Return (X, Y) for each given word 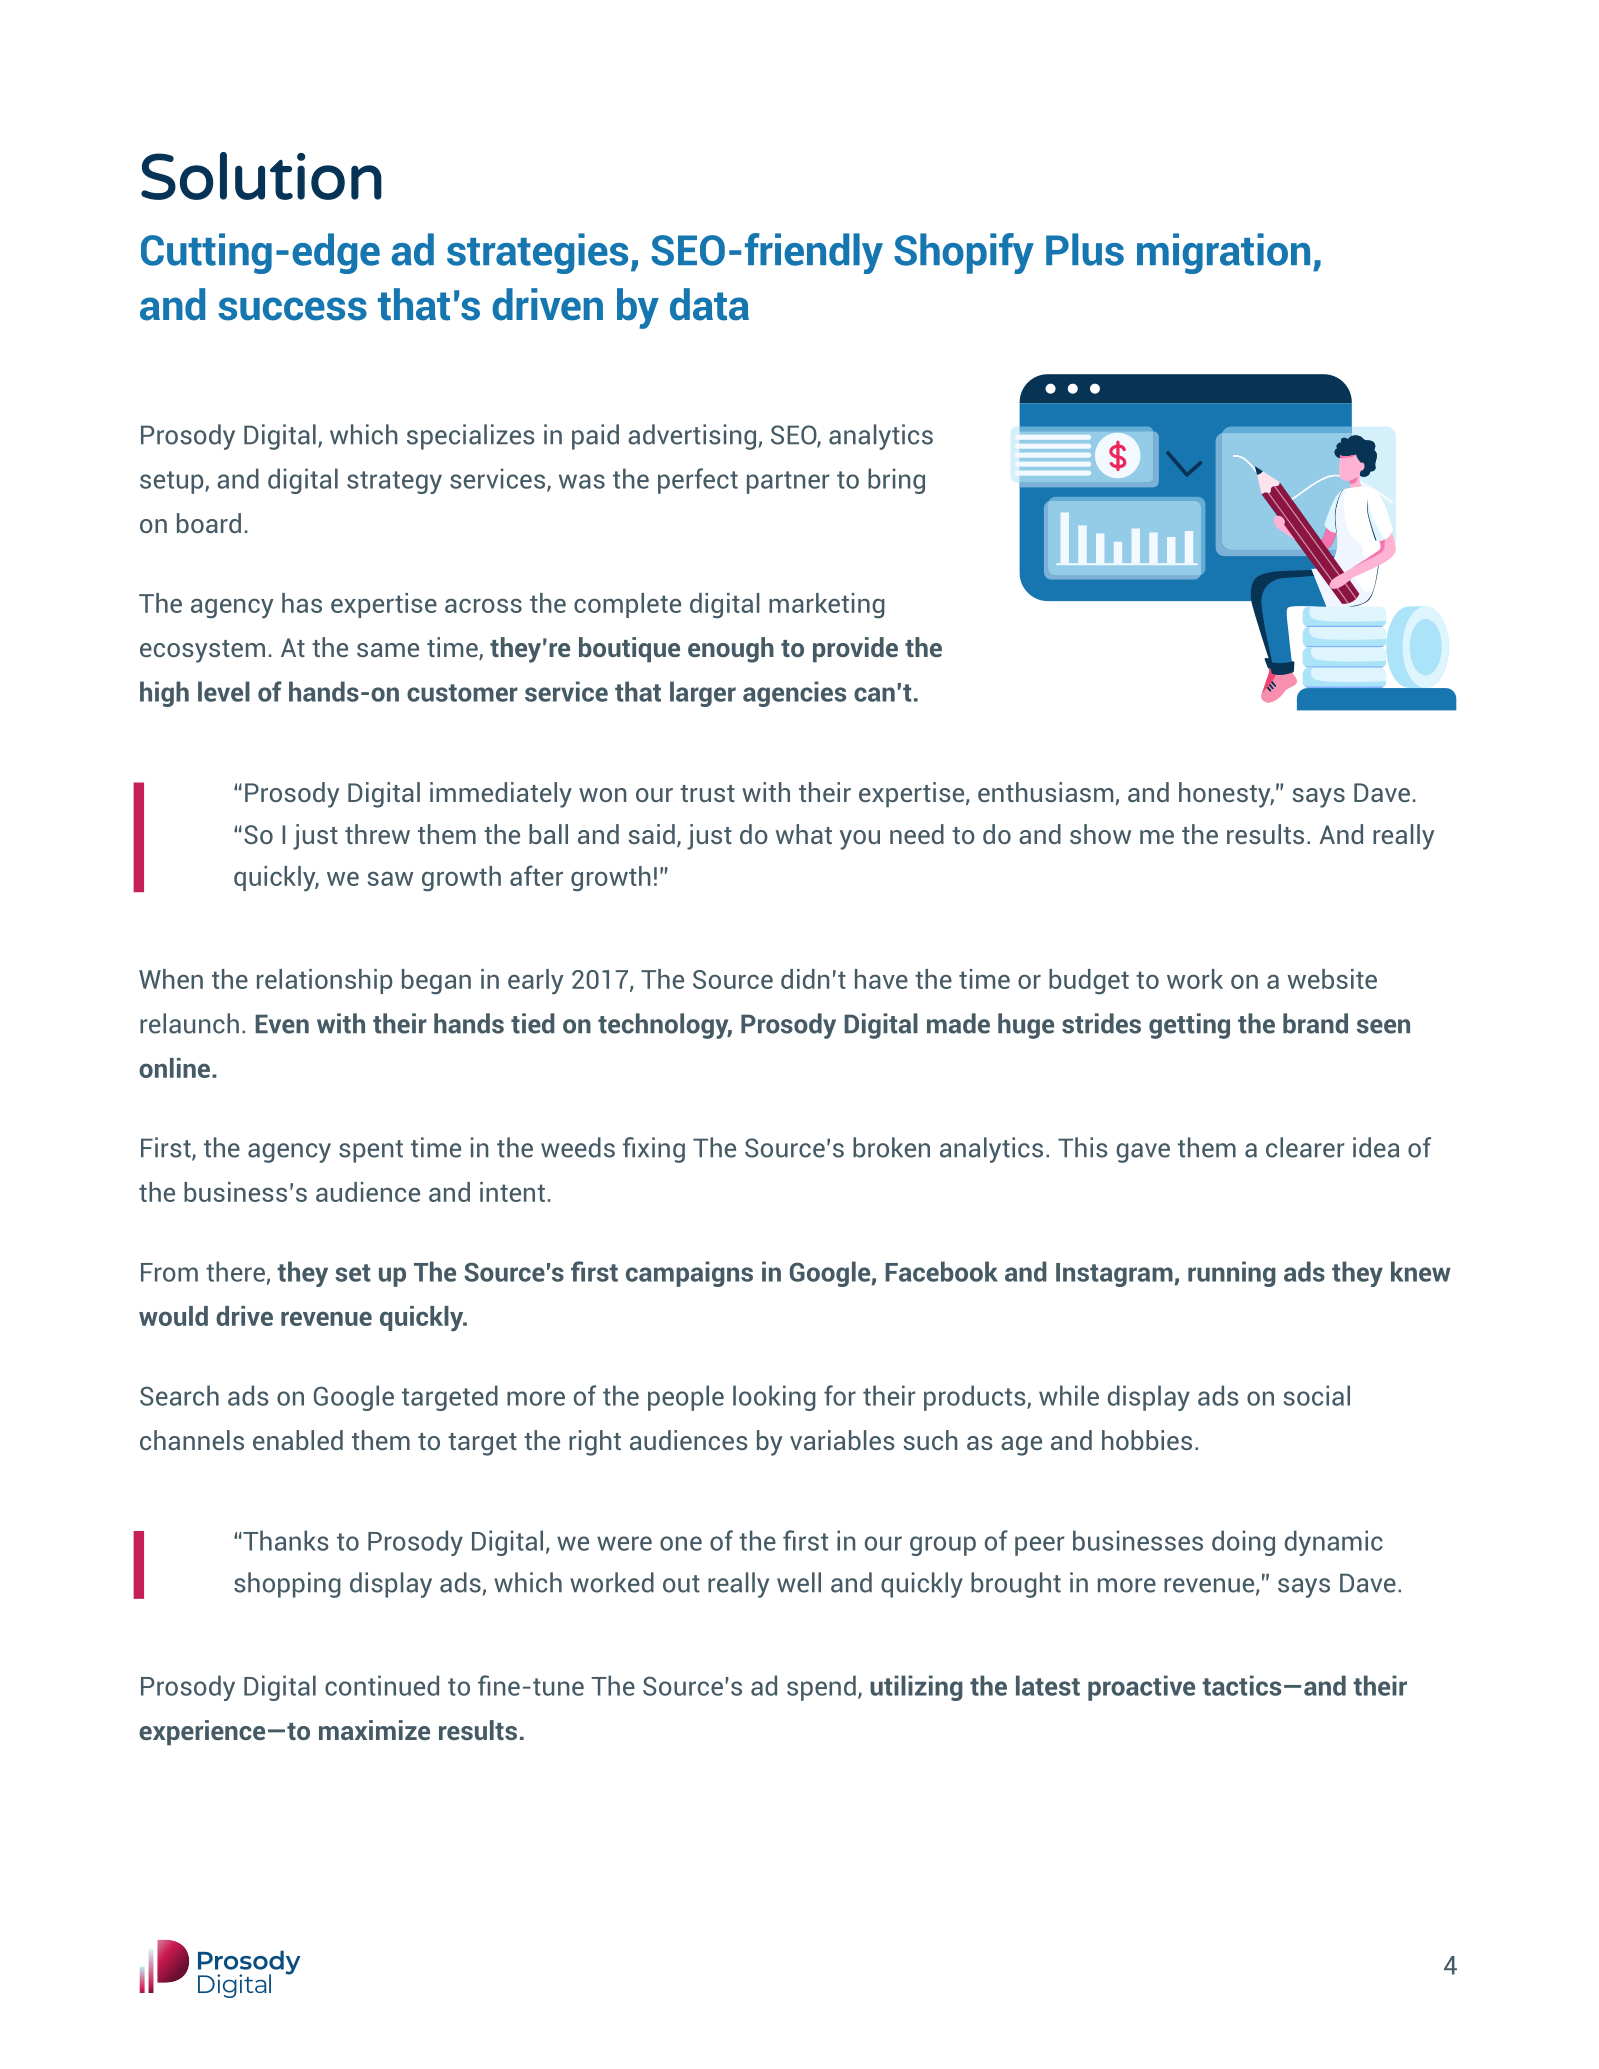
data (709, 304)
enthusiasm (1045, 792)
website (1332, 979)
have (881, 979)
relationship (325, 981)
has (302, 603)
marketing (827, 606)
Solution (261, 176)
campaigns (689, 1274)
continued (382, 1685)
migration (1223, 253)
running (1232, 1274)
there (235, 1271)
